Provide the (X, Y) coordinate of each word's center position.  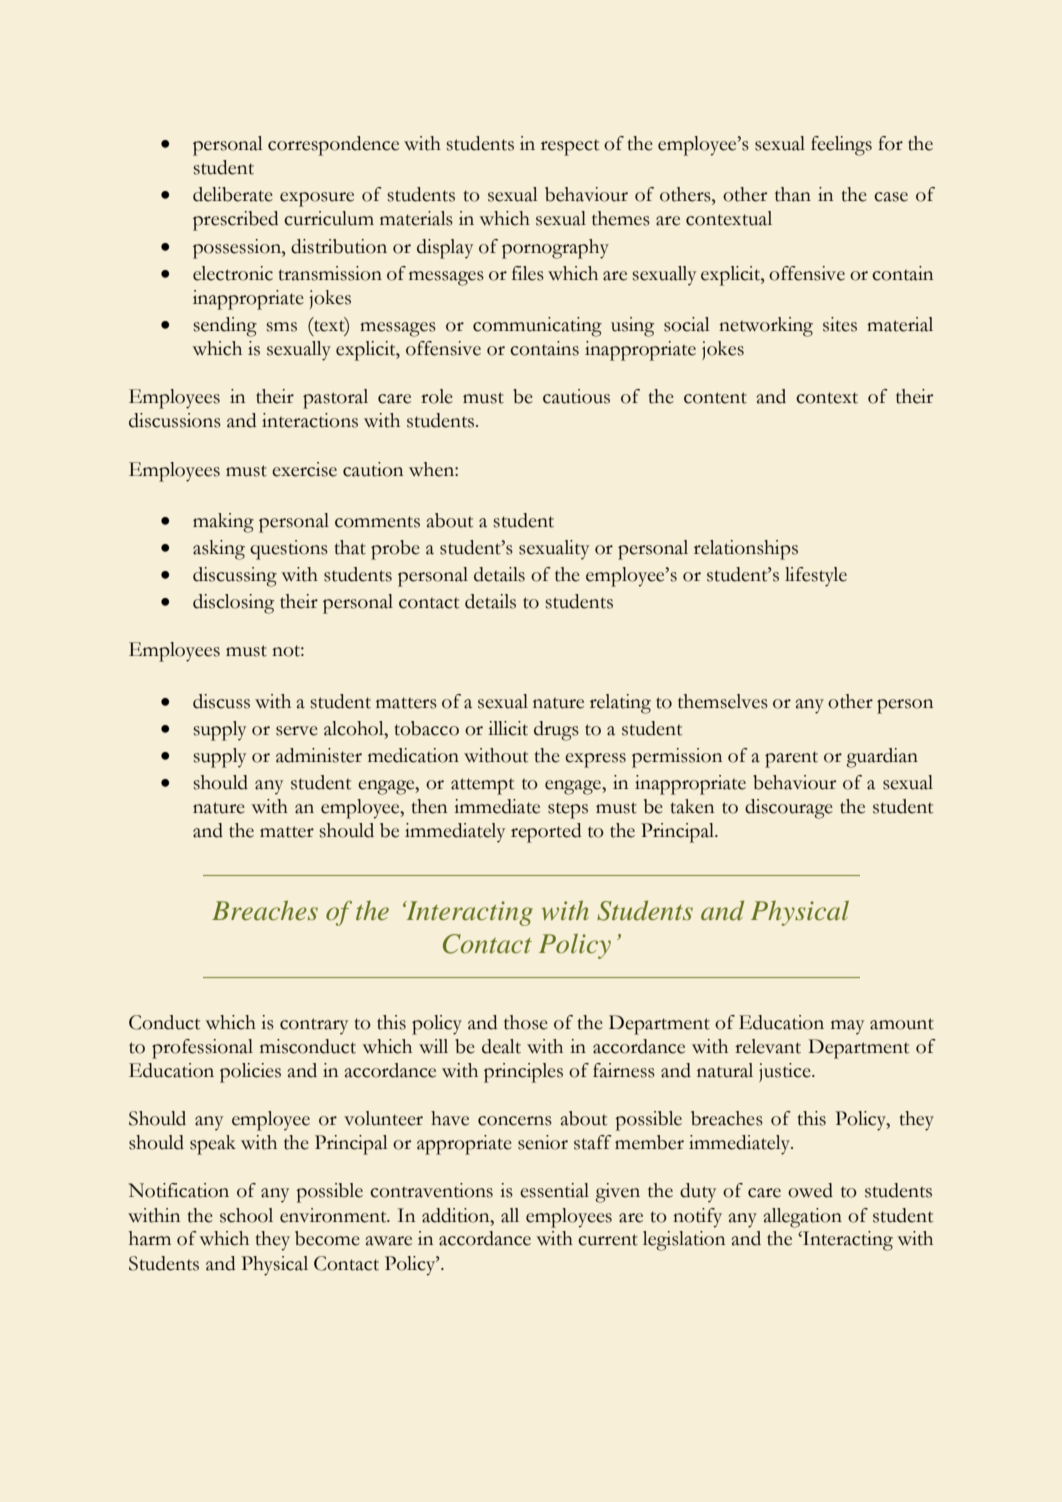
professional (202, 1049)
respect (570, 147)
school (246, 1215)
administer (319, 755)
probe (395, 550)
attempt (482, 786)
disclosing (233, 604)
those (526, 1022)
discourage (789, 809)
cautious (576, 396)
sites (840, 324)
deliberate (233, 194)
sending (225, 327)
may (847, 1027)
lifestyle (816, 577)
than (793, 194)
